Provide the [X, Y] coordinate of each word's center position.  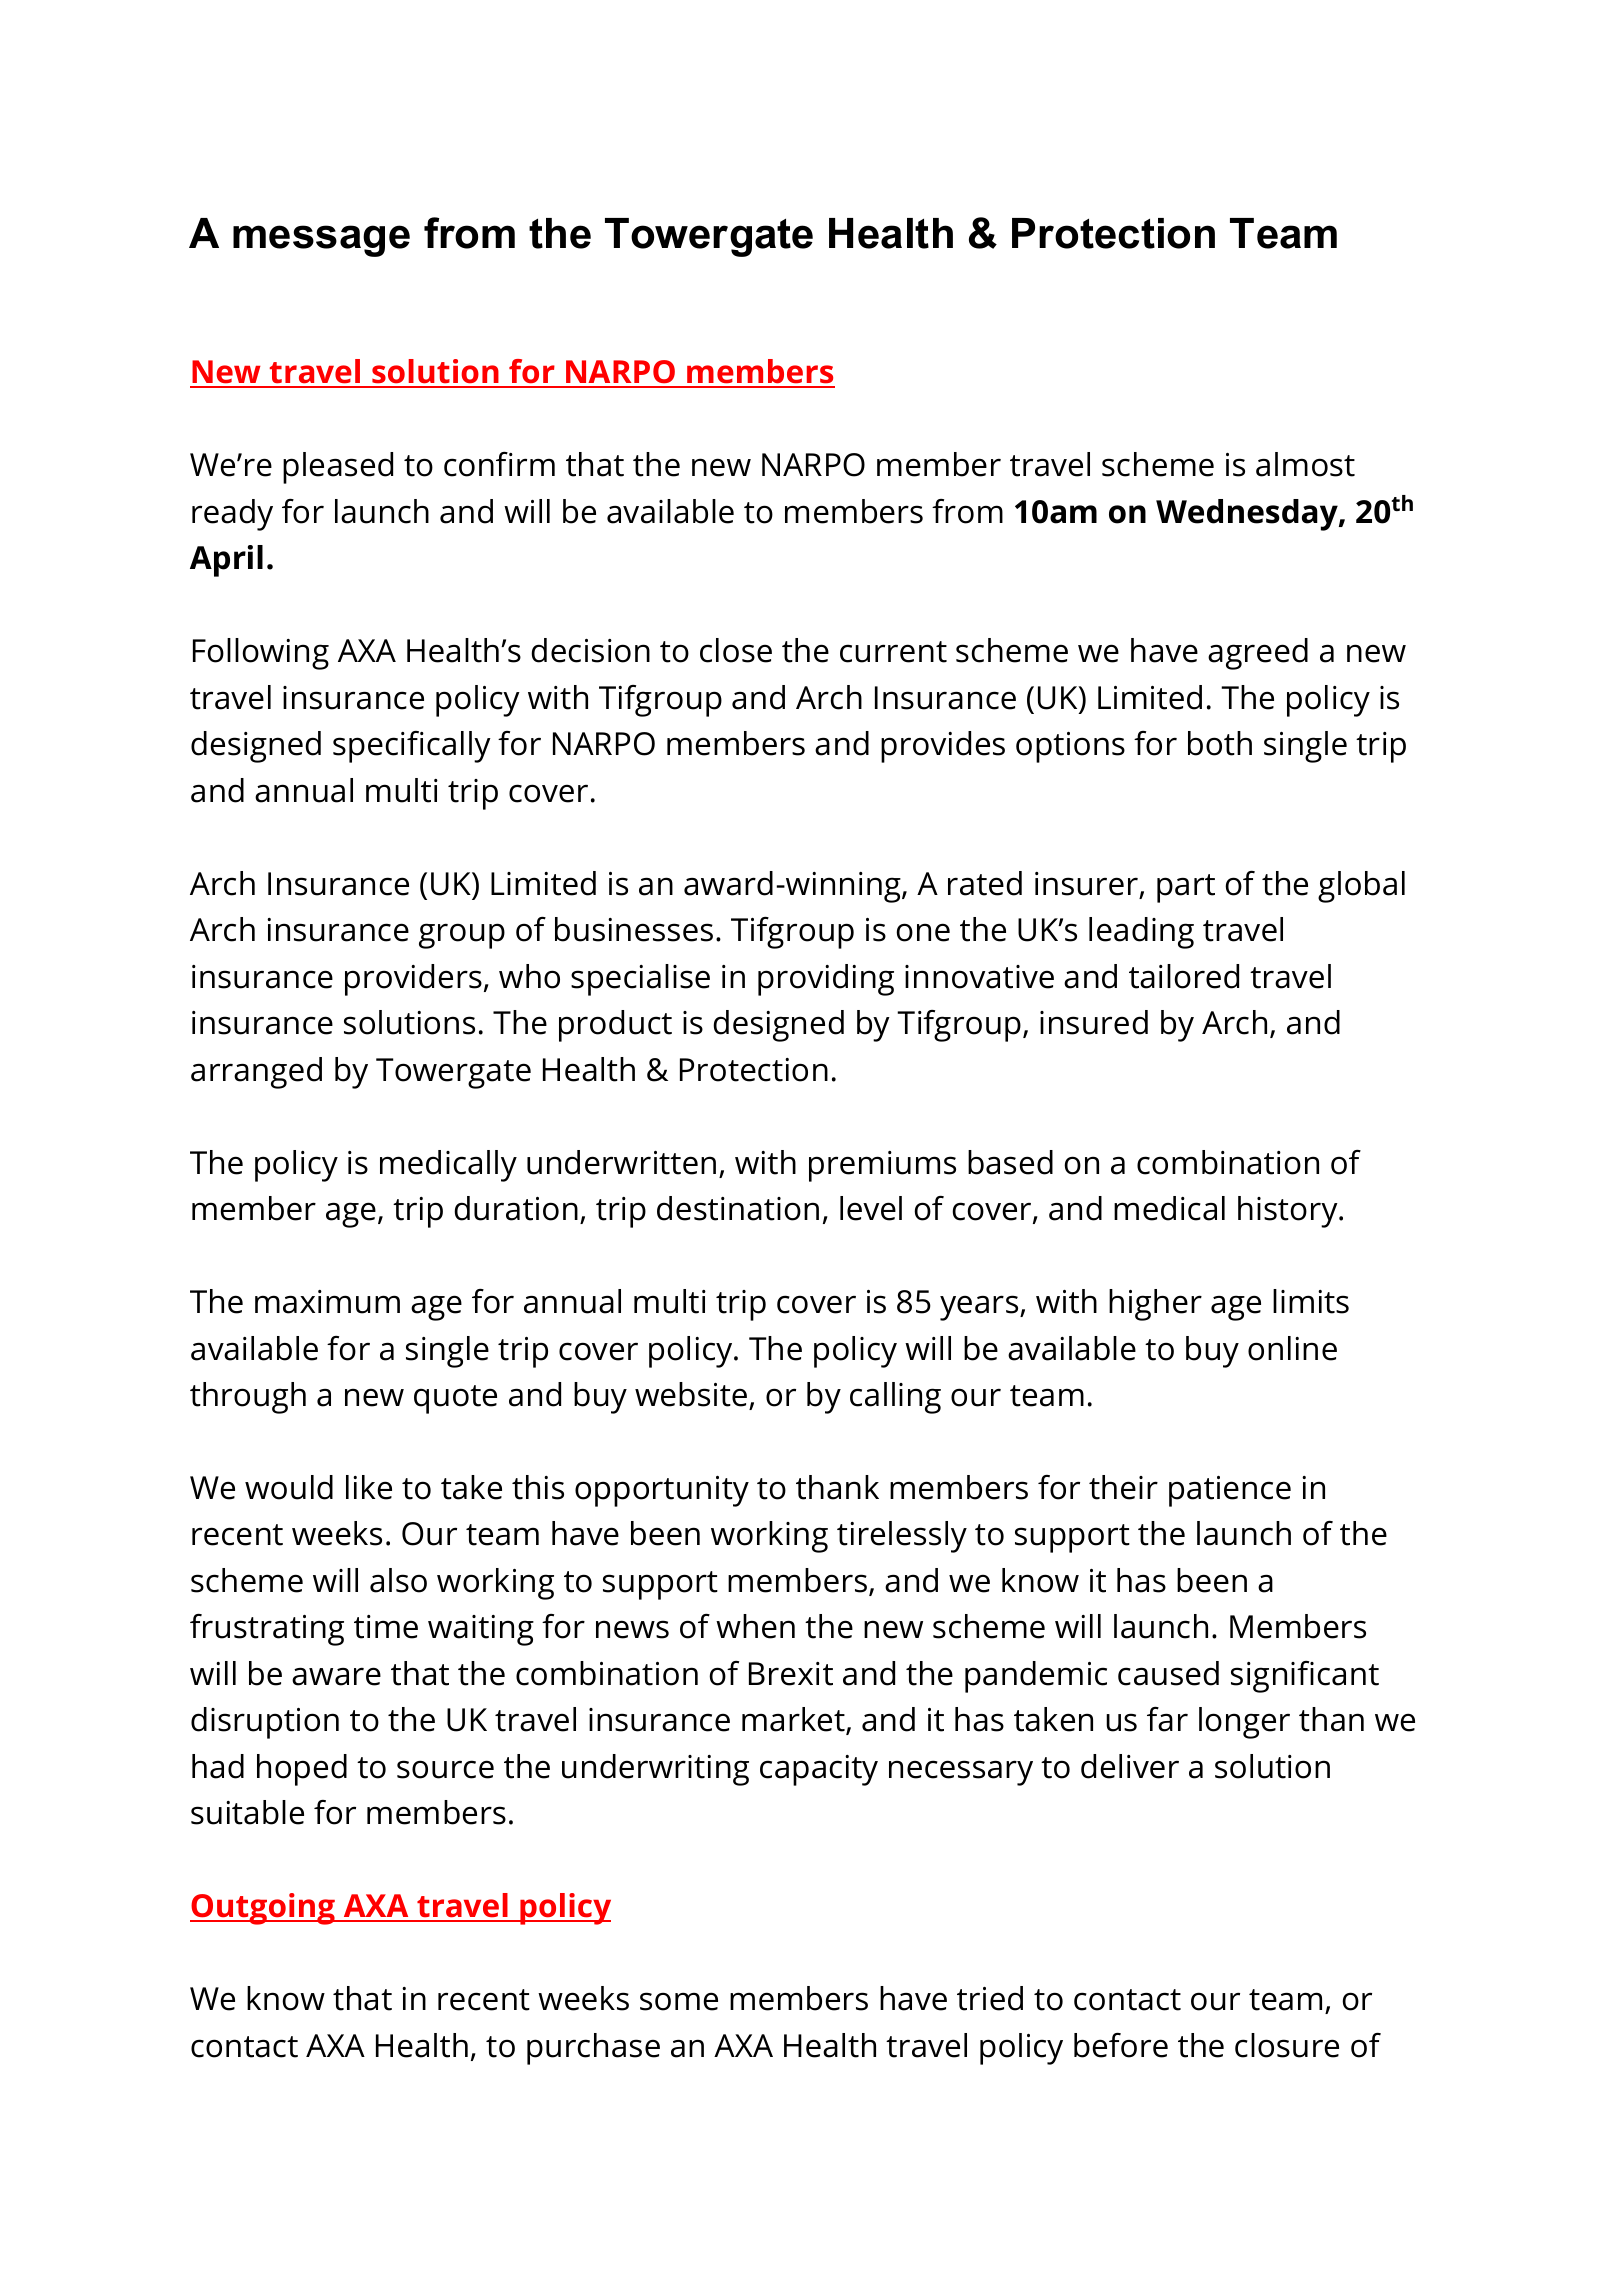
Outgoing [263, 1909]
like [369, 1487]
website [692, 1396]
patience [1230, 1491]
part [1186, 888]
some [679, 2001]
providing [826, 980]
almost [1305, 464]
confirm [499, 464]
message [321, 241]
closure [1287, 2045]
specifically [412, 747]
